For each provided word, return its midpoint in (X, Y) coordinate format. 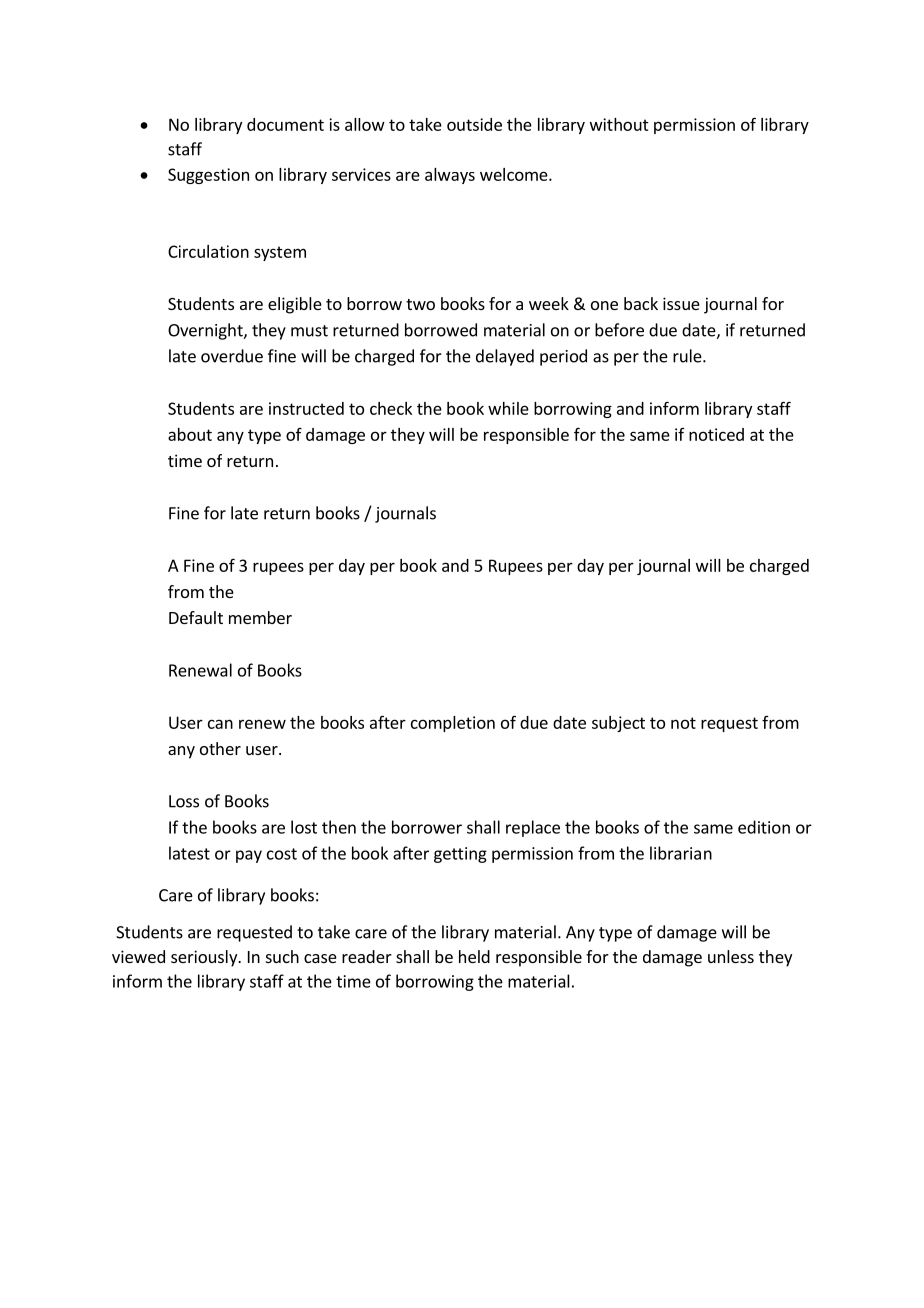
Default (196, 617)
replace (533, 828)
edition (764, 827)
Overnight (206, 331)
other (220, 748)
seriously (205, 958)
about (190, 434)
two (420, 304)
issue (681, 303)
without (619, 124)
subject (618, 724)
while (508, 408)
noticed (716, 434)
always (450, 176)
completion (453, 724)
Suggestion (208, 176)
